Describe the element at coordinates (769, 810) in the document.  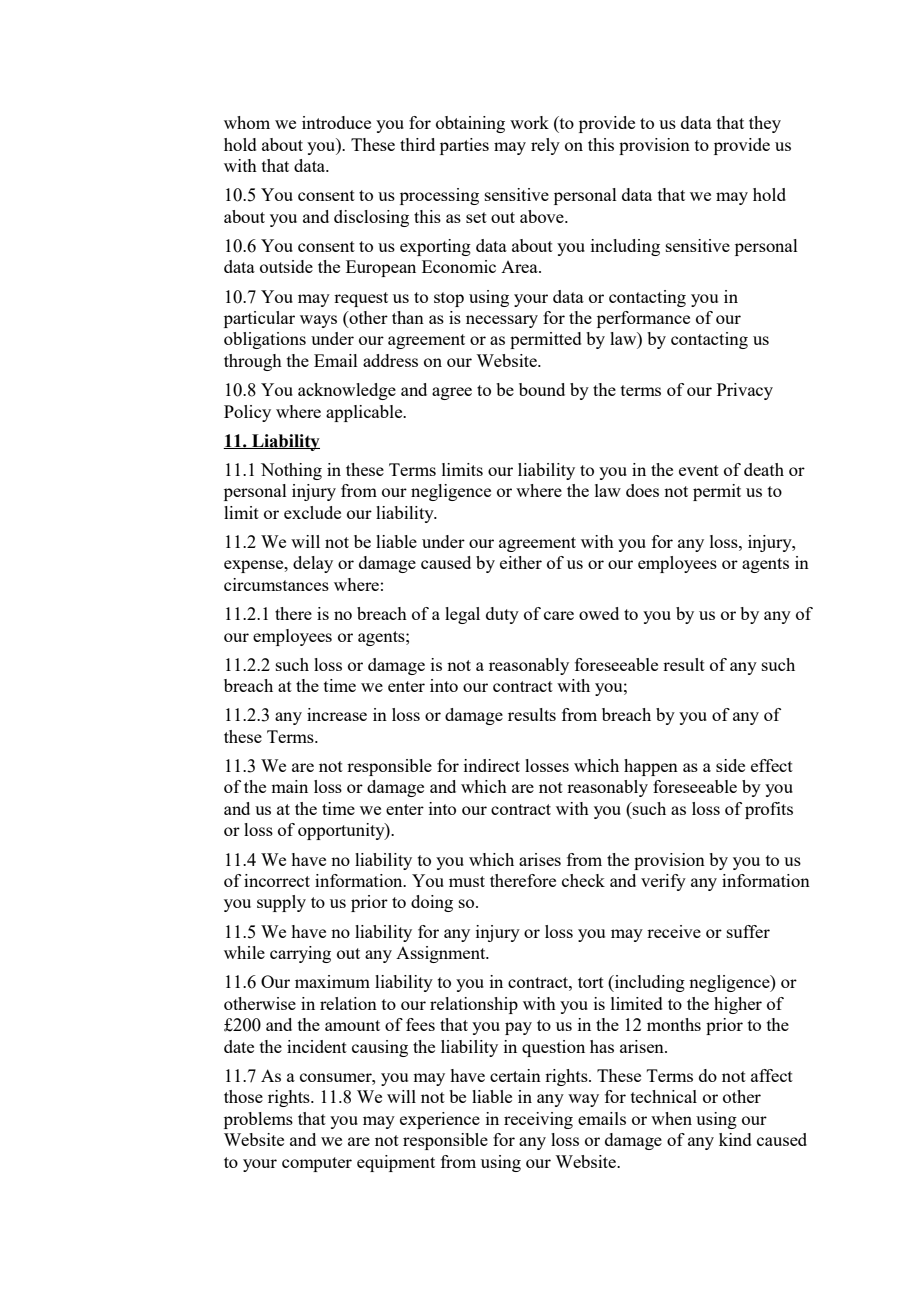
I see `profits` at that location.
